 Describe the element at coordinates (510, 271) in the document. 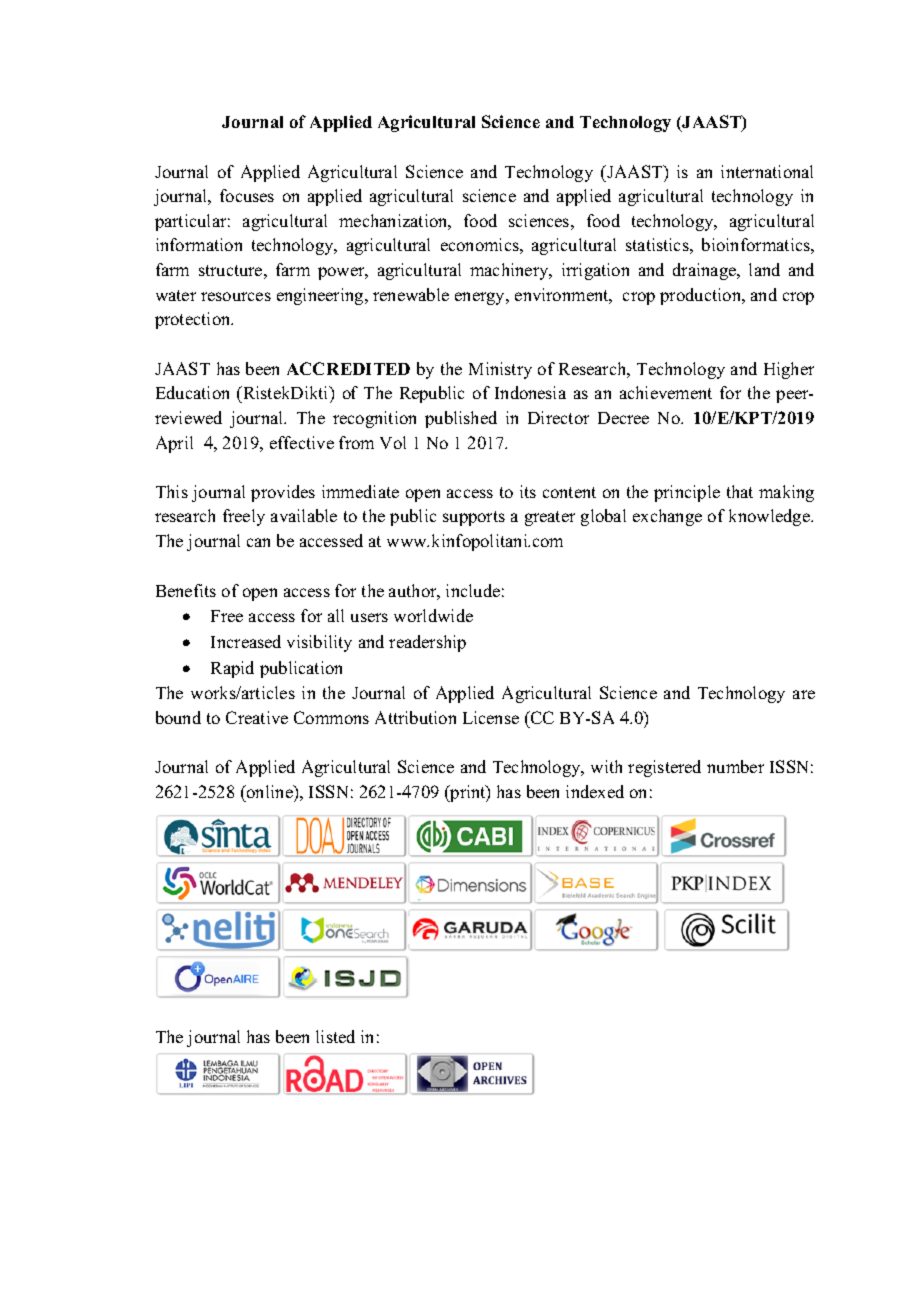

I see `machinery` at that location.
